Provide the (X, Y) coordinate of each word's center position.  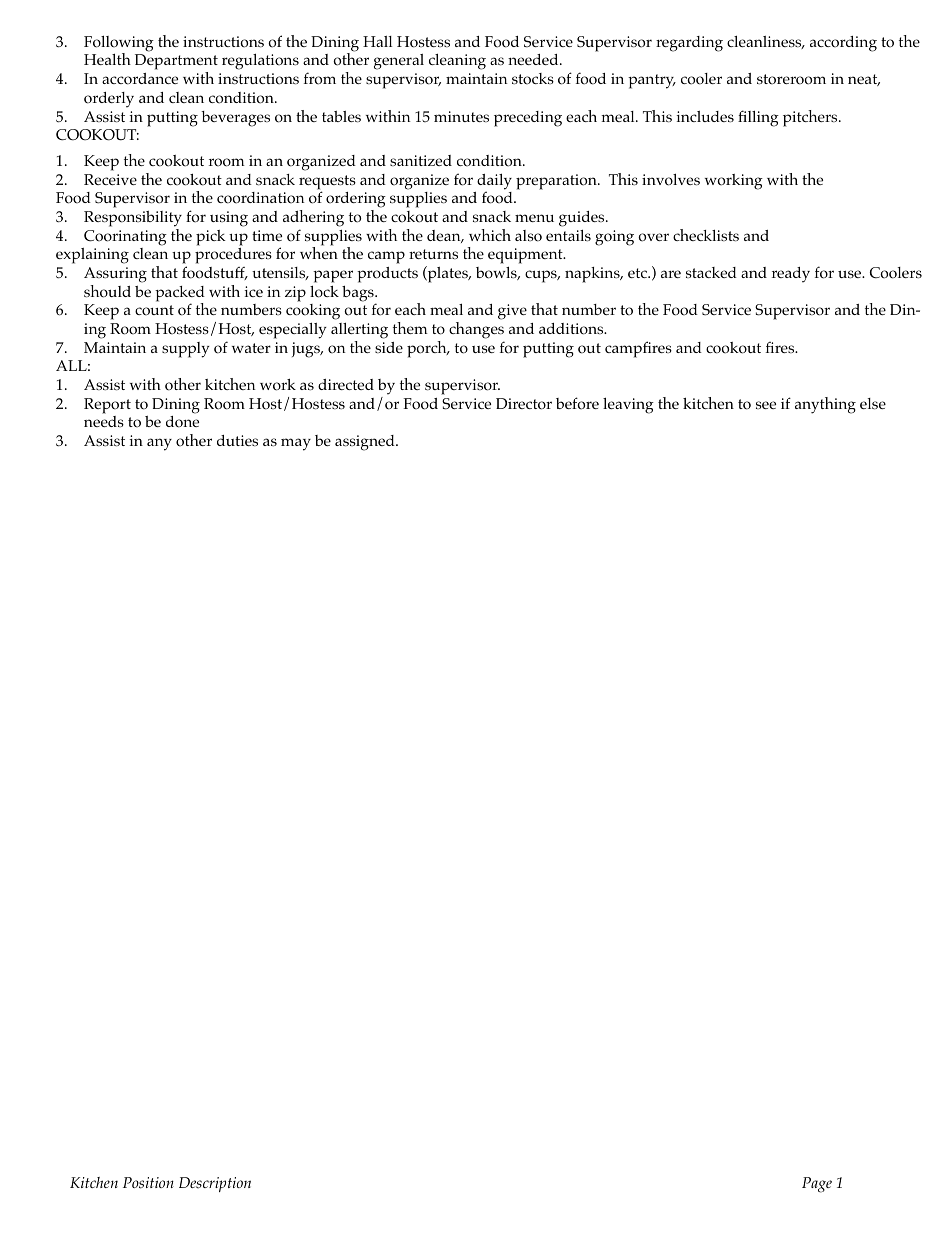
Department (176, 63)
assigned (366, 443)
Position (148, 1183)
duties (237, 440)
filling (758, 118)
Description (215, 1184)
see (766, 405)
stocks (533, 79)
